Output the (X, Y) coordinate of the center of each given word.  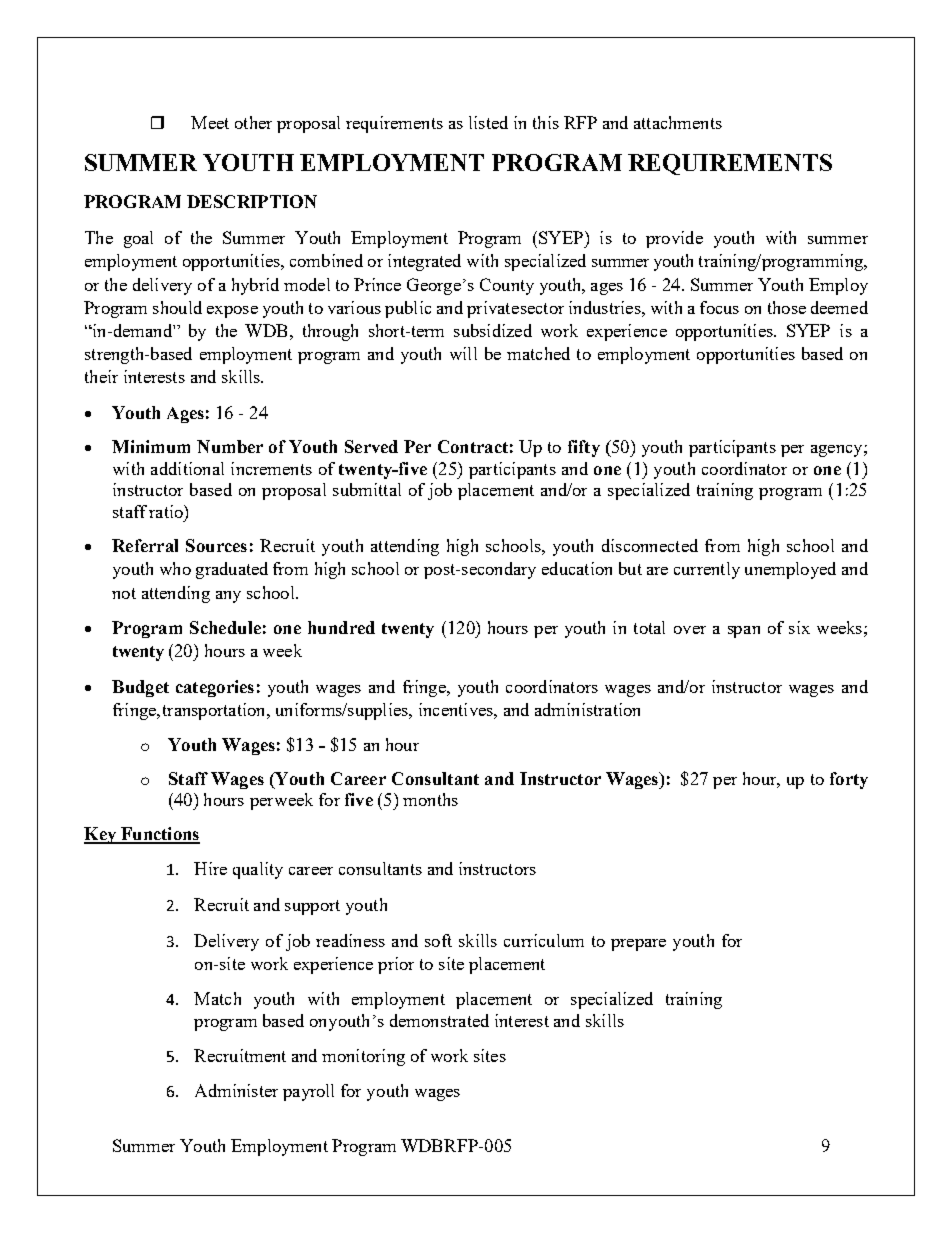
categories (215, 688)
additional (187, 468)
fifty (584, 448)
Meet (210, 122)
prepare (638, 945)
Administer (236, 1090)
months (430, 799)
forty (849, 780)
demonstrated (439, 1020)
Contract (473, 446)
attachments (678, 122)
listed (488, 122)
